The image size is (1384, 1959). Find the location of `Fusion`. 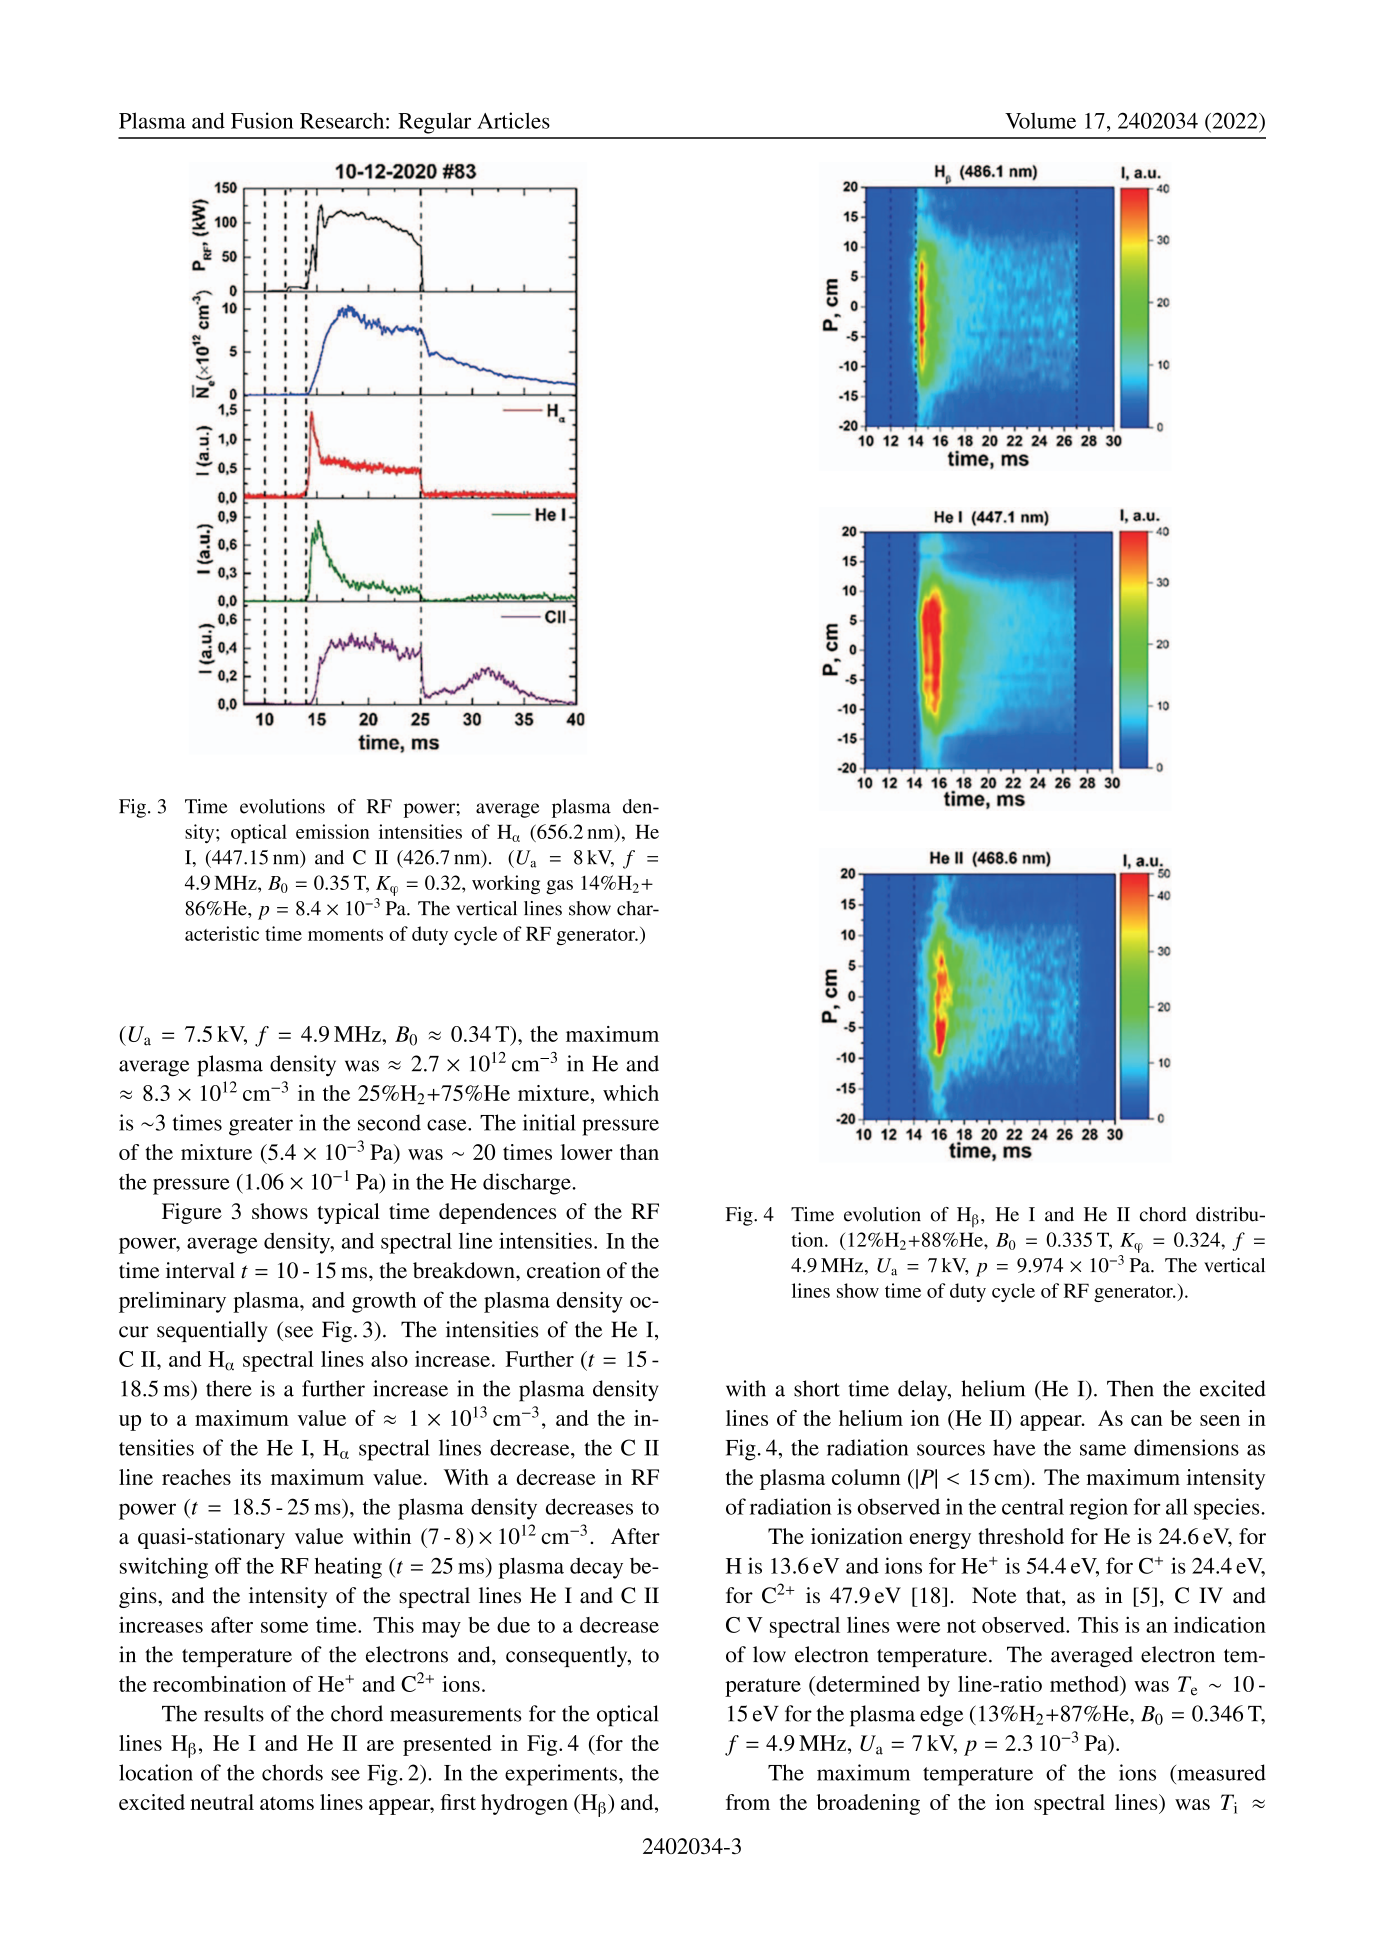

Fusion is located at coordinates (262, 120).
